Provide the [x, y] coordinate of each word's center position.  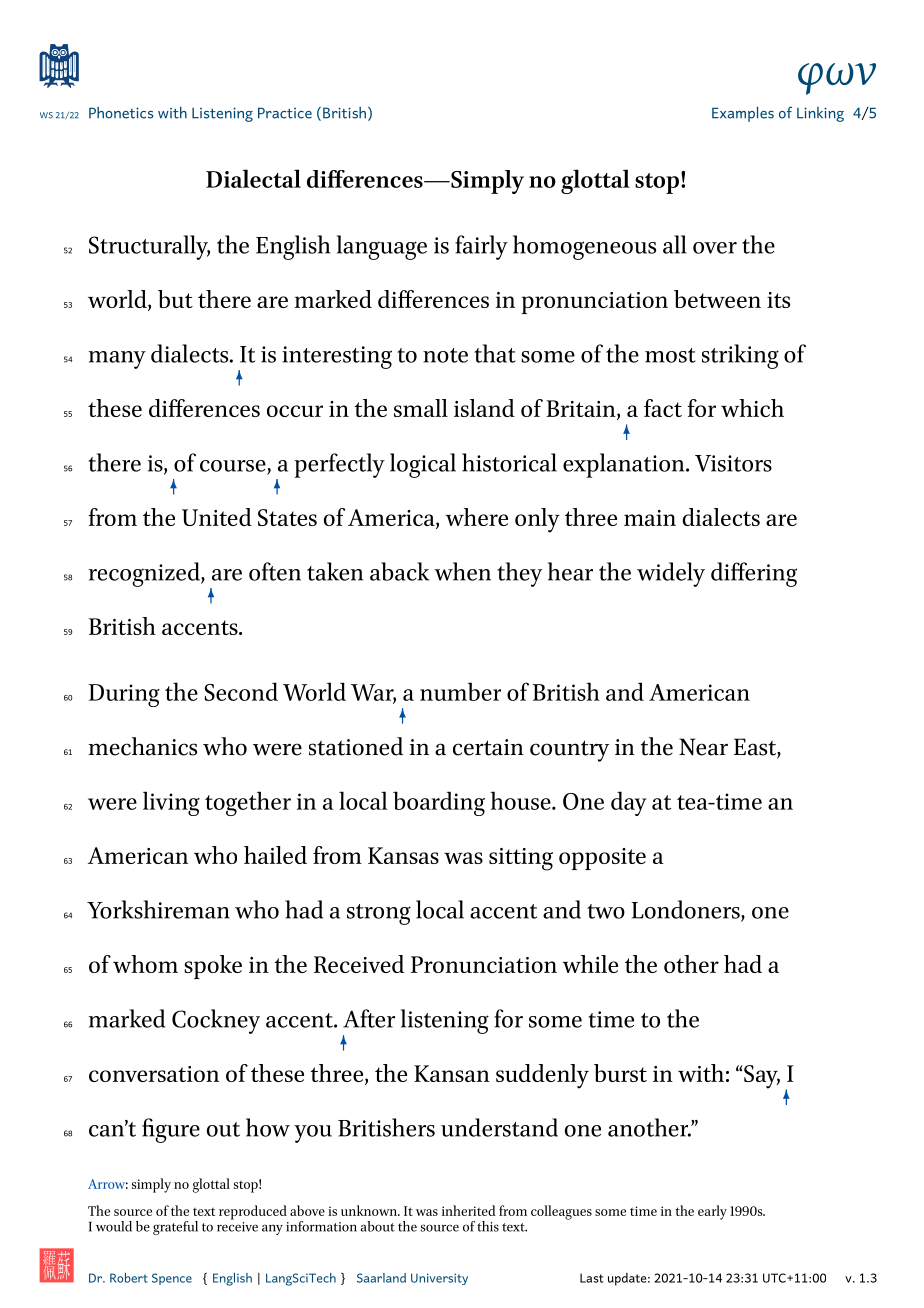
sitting [521, 859]
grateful [175, 1228]
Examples [743, 114]
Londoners [686, 910]
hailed [275, 855]
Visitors [733, 463]
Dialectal [253, 178]
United [217, 517]
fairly [481, 247]
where [476, 517]
